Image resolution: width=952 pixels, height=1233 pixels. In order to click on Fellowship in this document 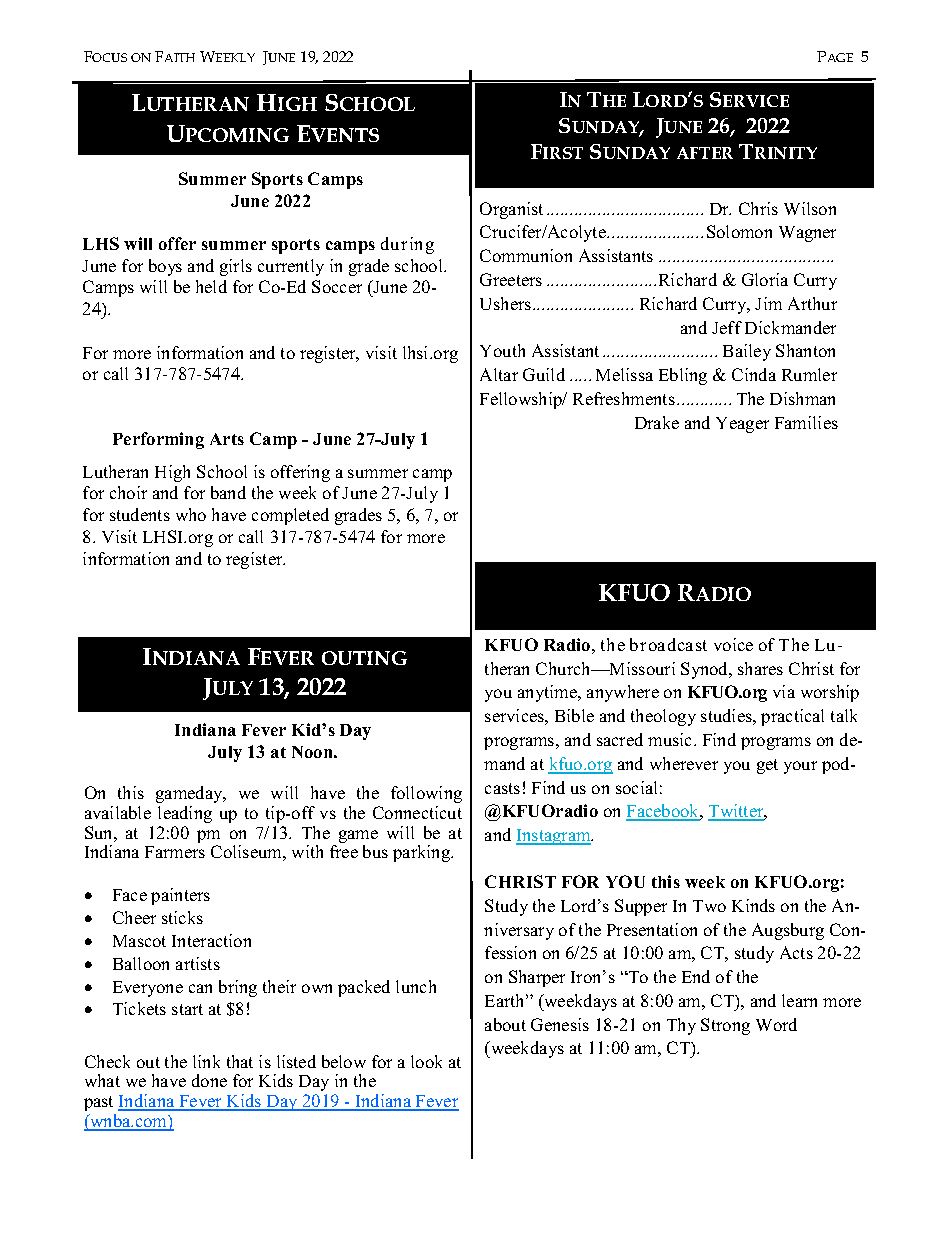, I will do `click(522, 400)`.
